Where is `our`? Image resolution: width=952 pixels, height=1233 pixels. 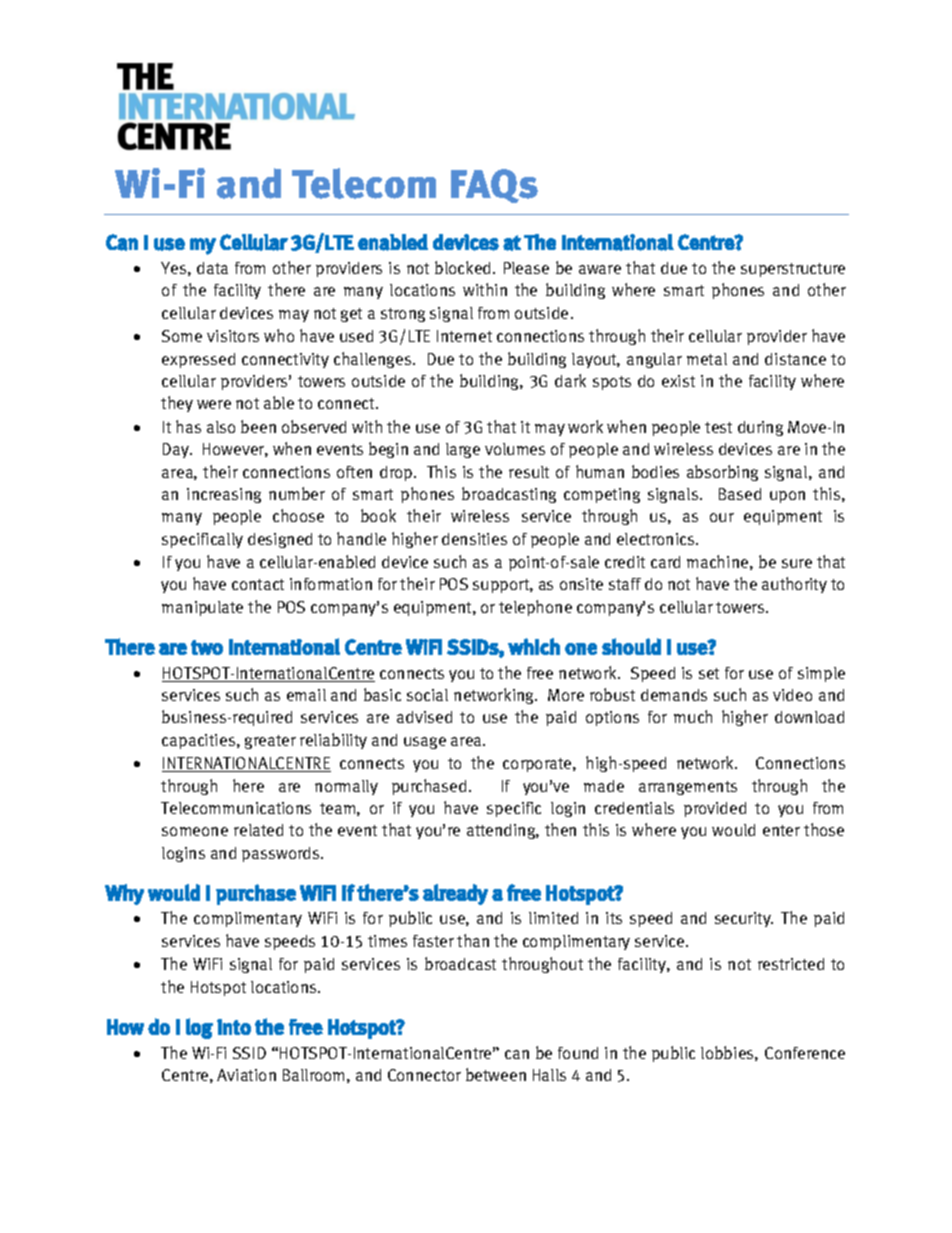 our is located at coordinates (722, 517).
